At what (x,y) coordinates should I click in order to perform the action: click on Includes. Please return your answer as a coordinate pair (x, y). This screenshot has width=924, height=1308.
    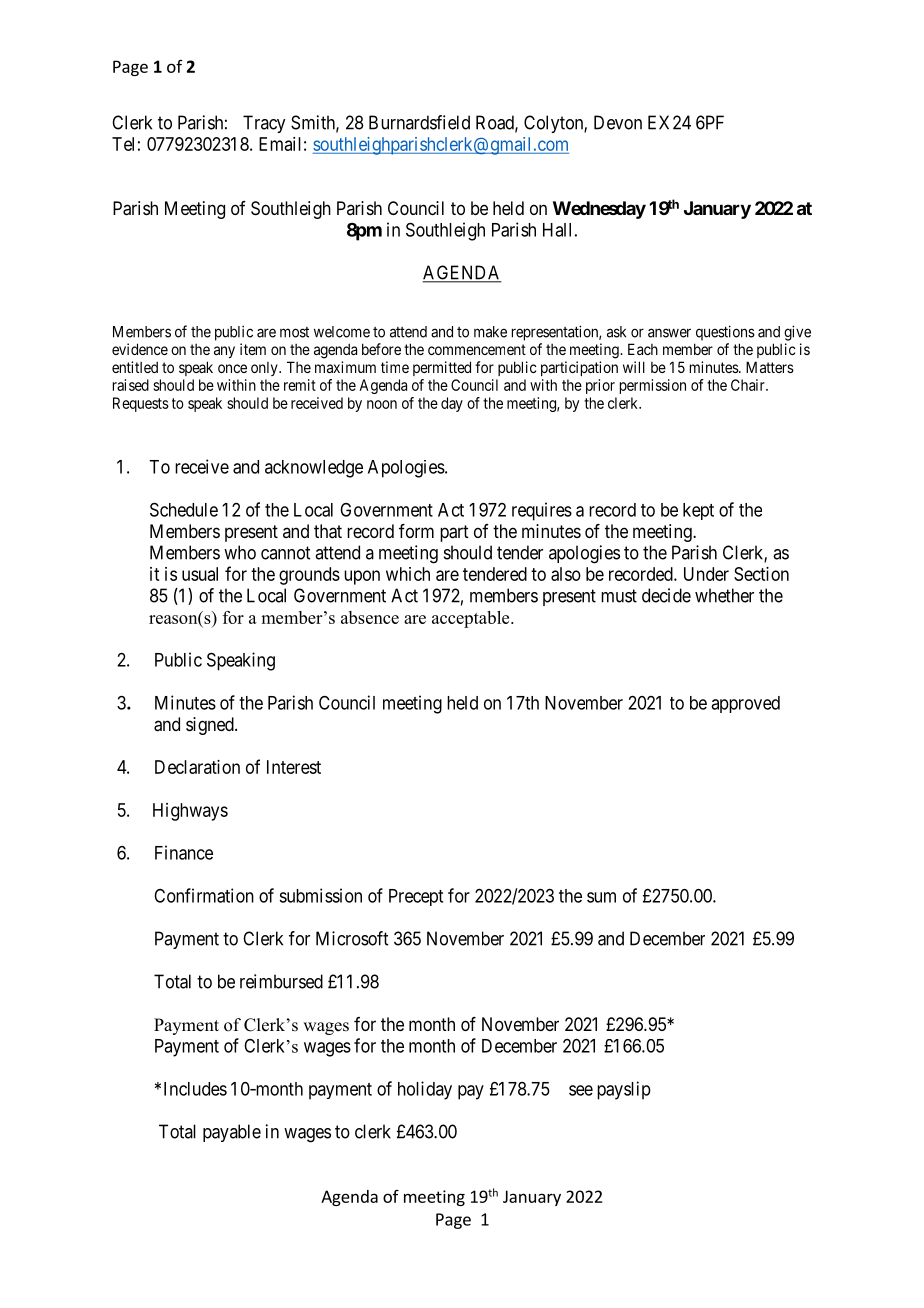
    Looking at the image, I should click on (195, 1089).
